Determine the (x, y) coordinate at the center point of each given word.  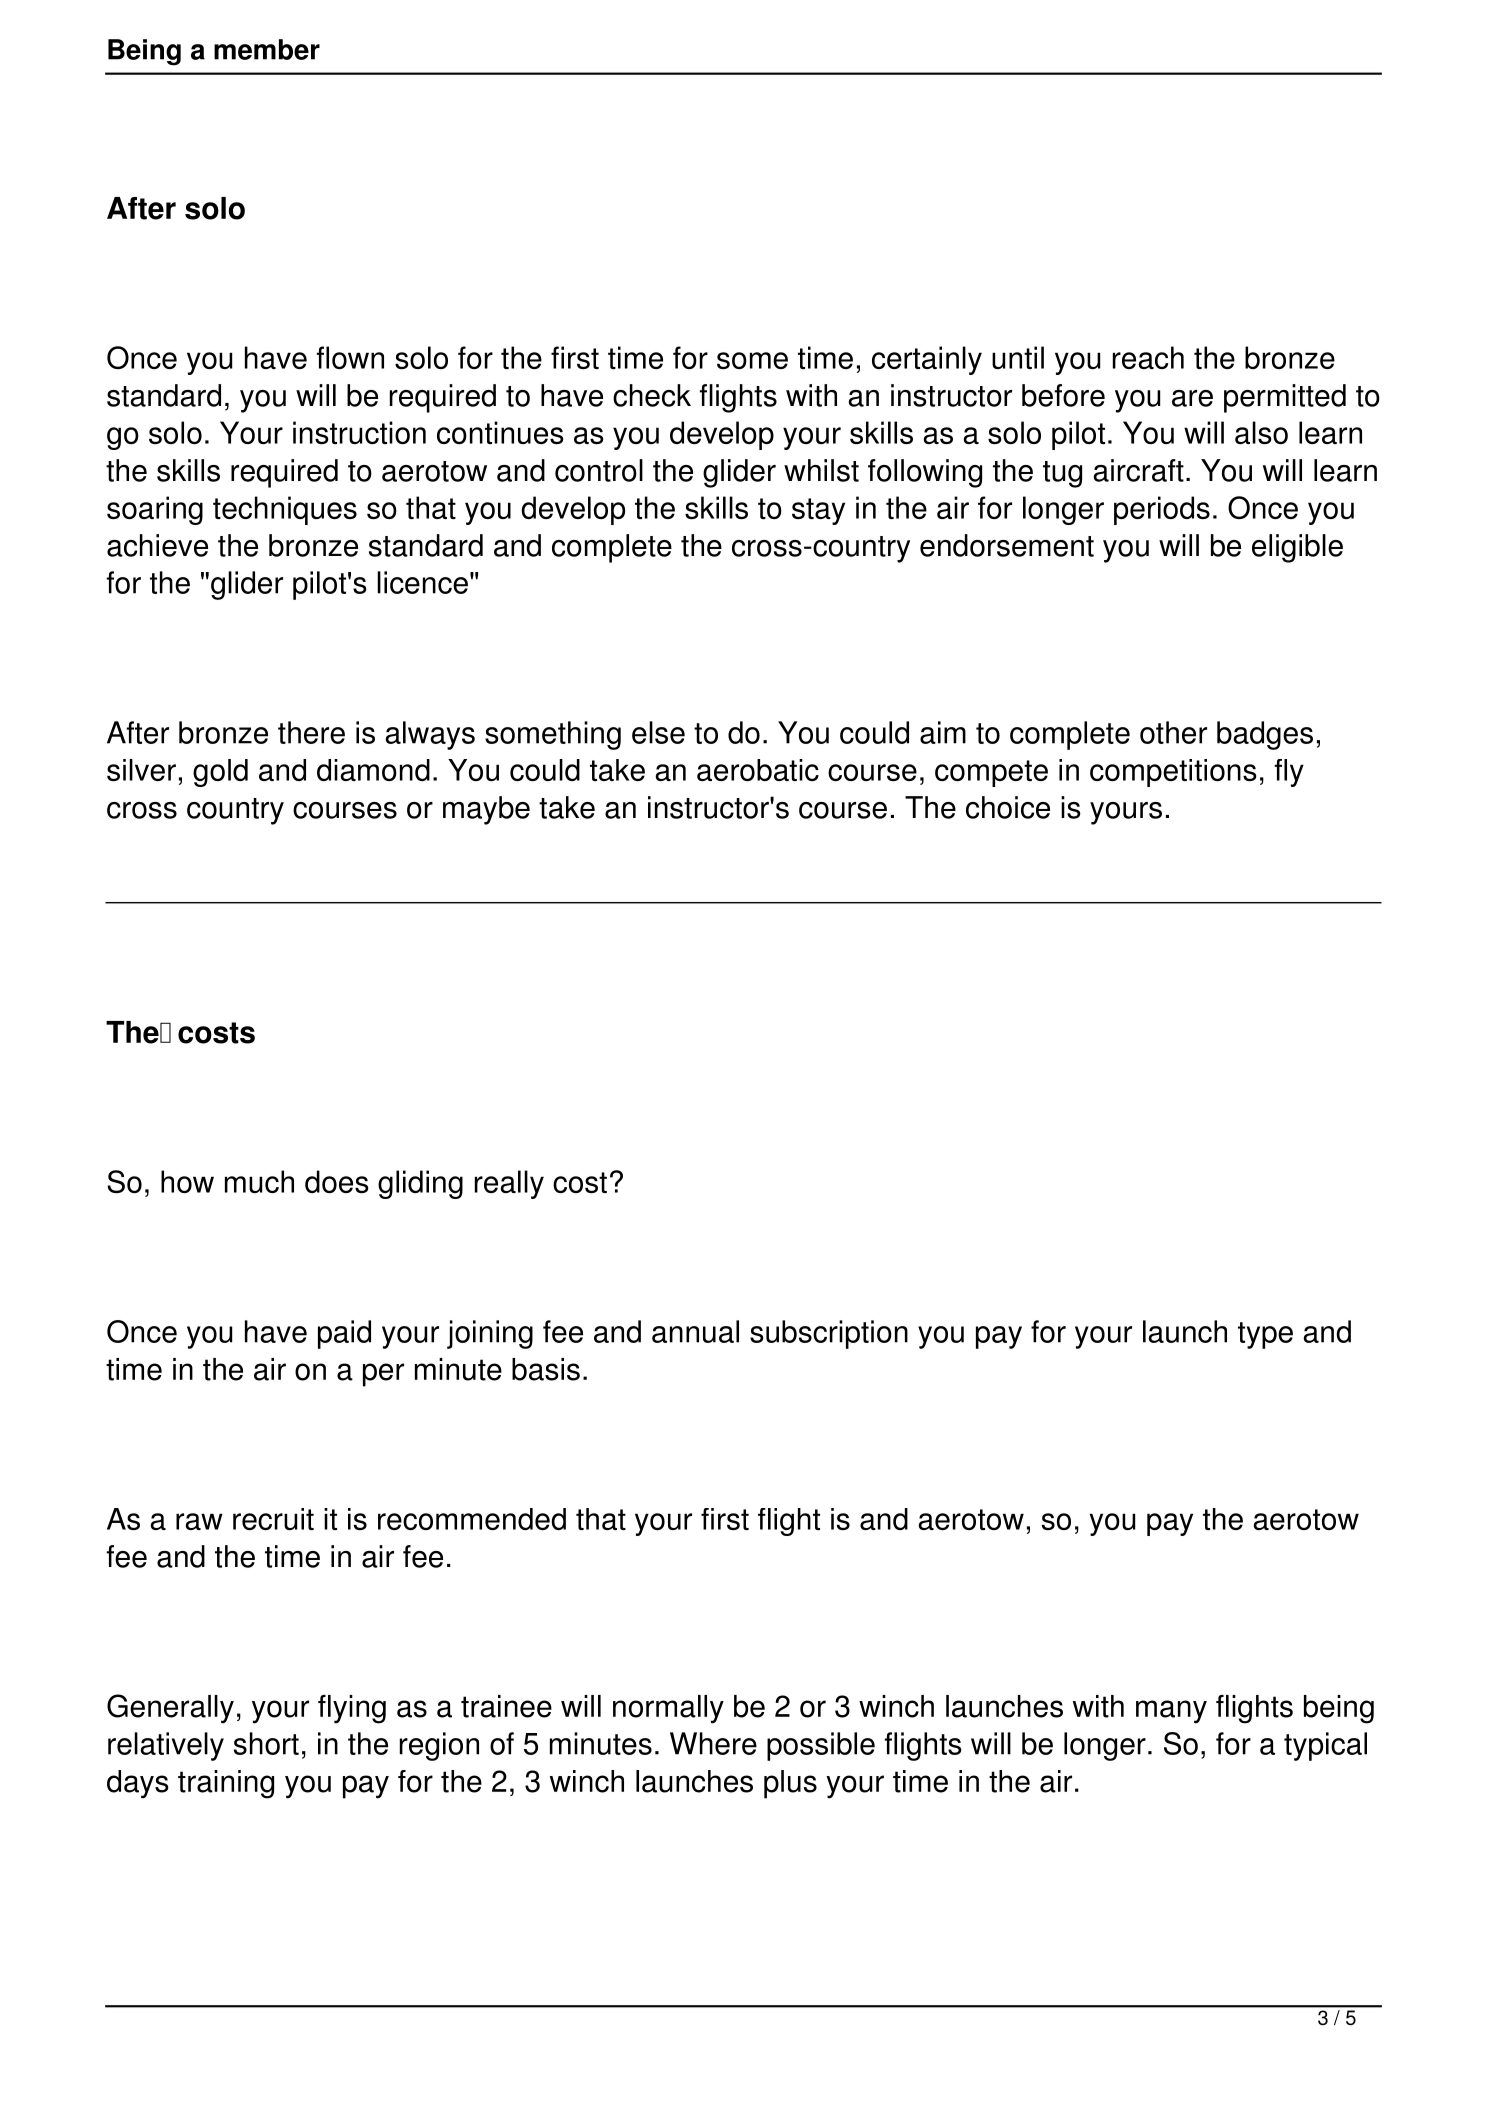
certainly (927, 360)
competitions (1173, 773)
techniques (285, 510)
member (267, 49)
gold (220, 773)
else (658, 732)
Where (713, 1743)
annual (695, 1331)
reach (1148, 357)
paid (344, 1334)
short (266, 1743)
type (1265, 1335)
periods (1162, 510)
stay (818, 511)
